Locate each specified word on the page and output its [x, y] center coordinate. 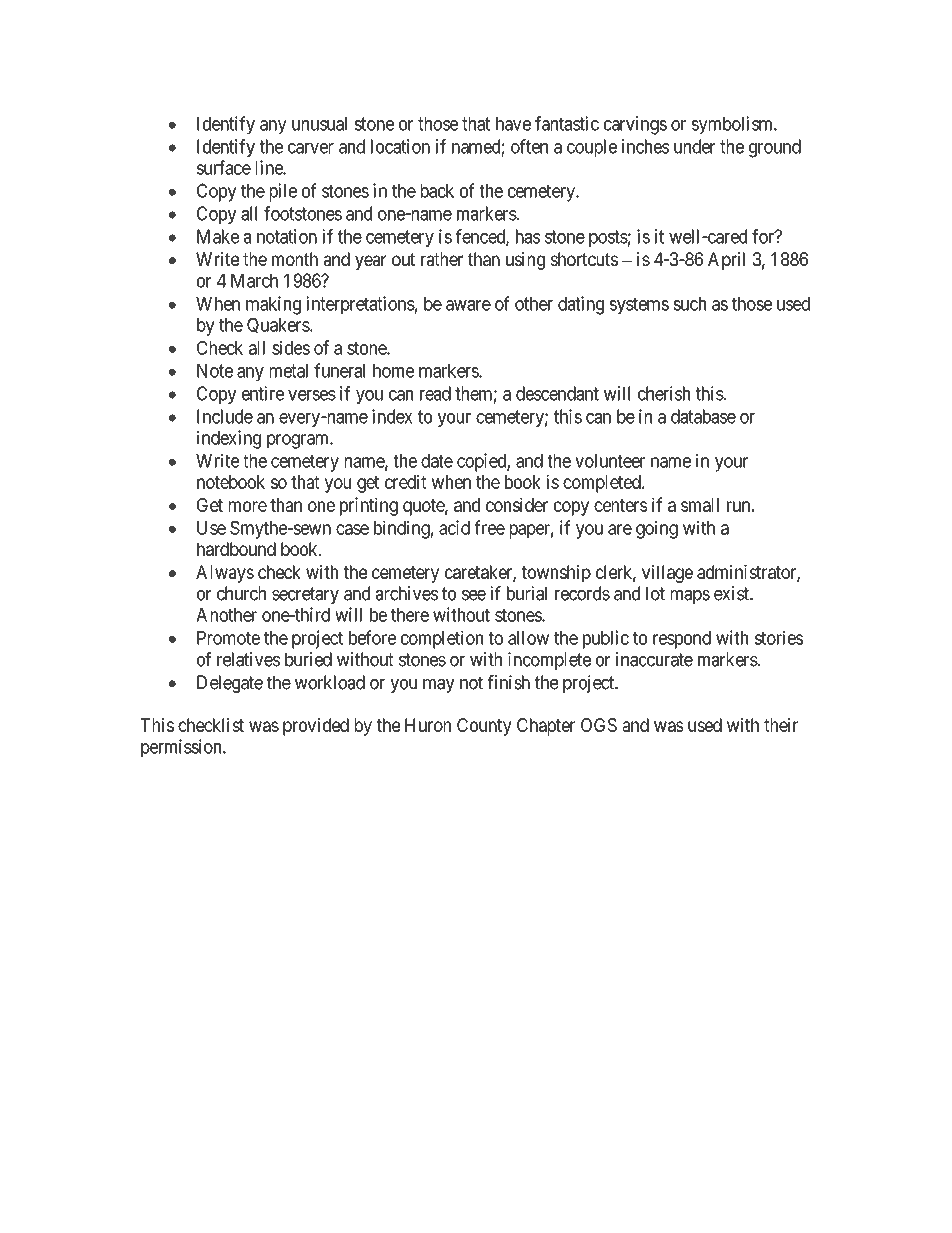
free [490, 527]
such [689, 304]
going [657, 529]
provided [316, 727]
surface [224, 167]
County [484, 727]
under [694, 146]
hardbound [236, 549]
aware [468, 305]
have [513, 124]
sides [291, 347]
